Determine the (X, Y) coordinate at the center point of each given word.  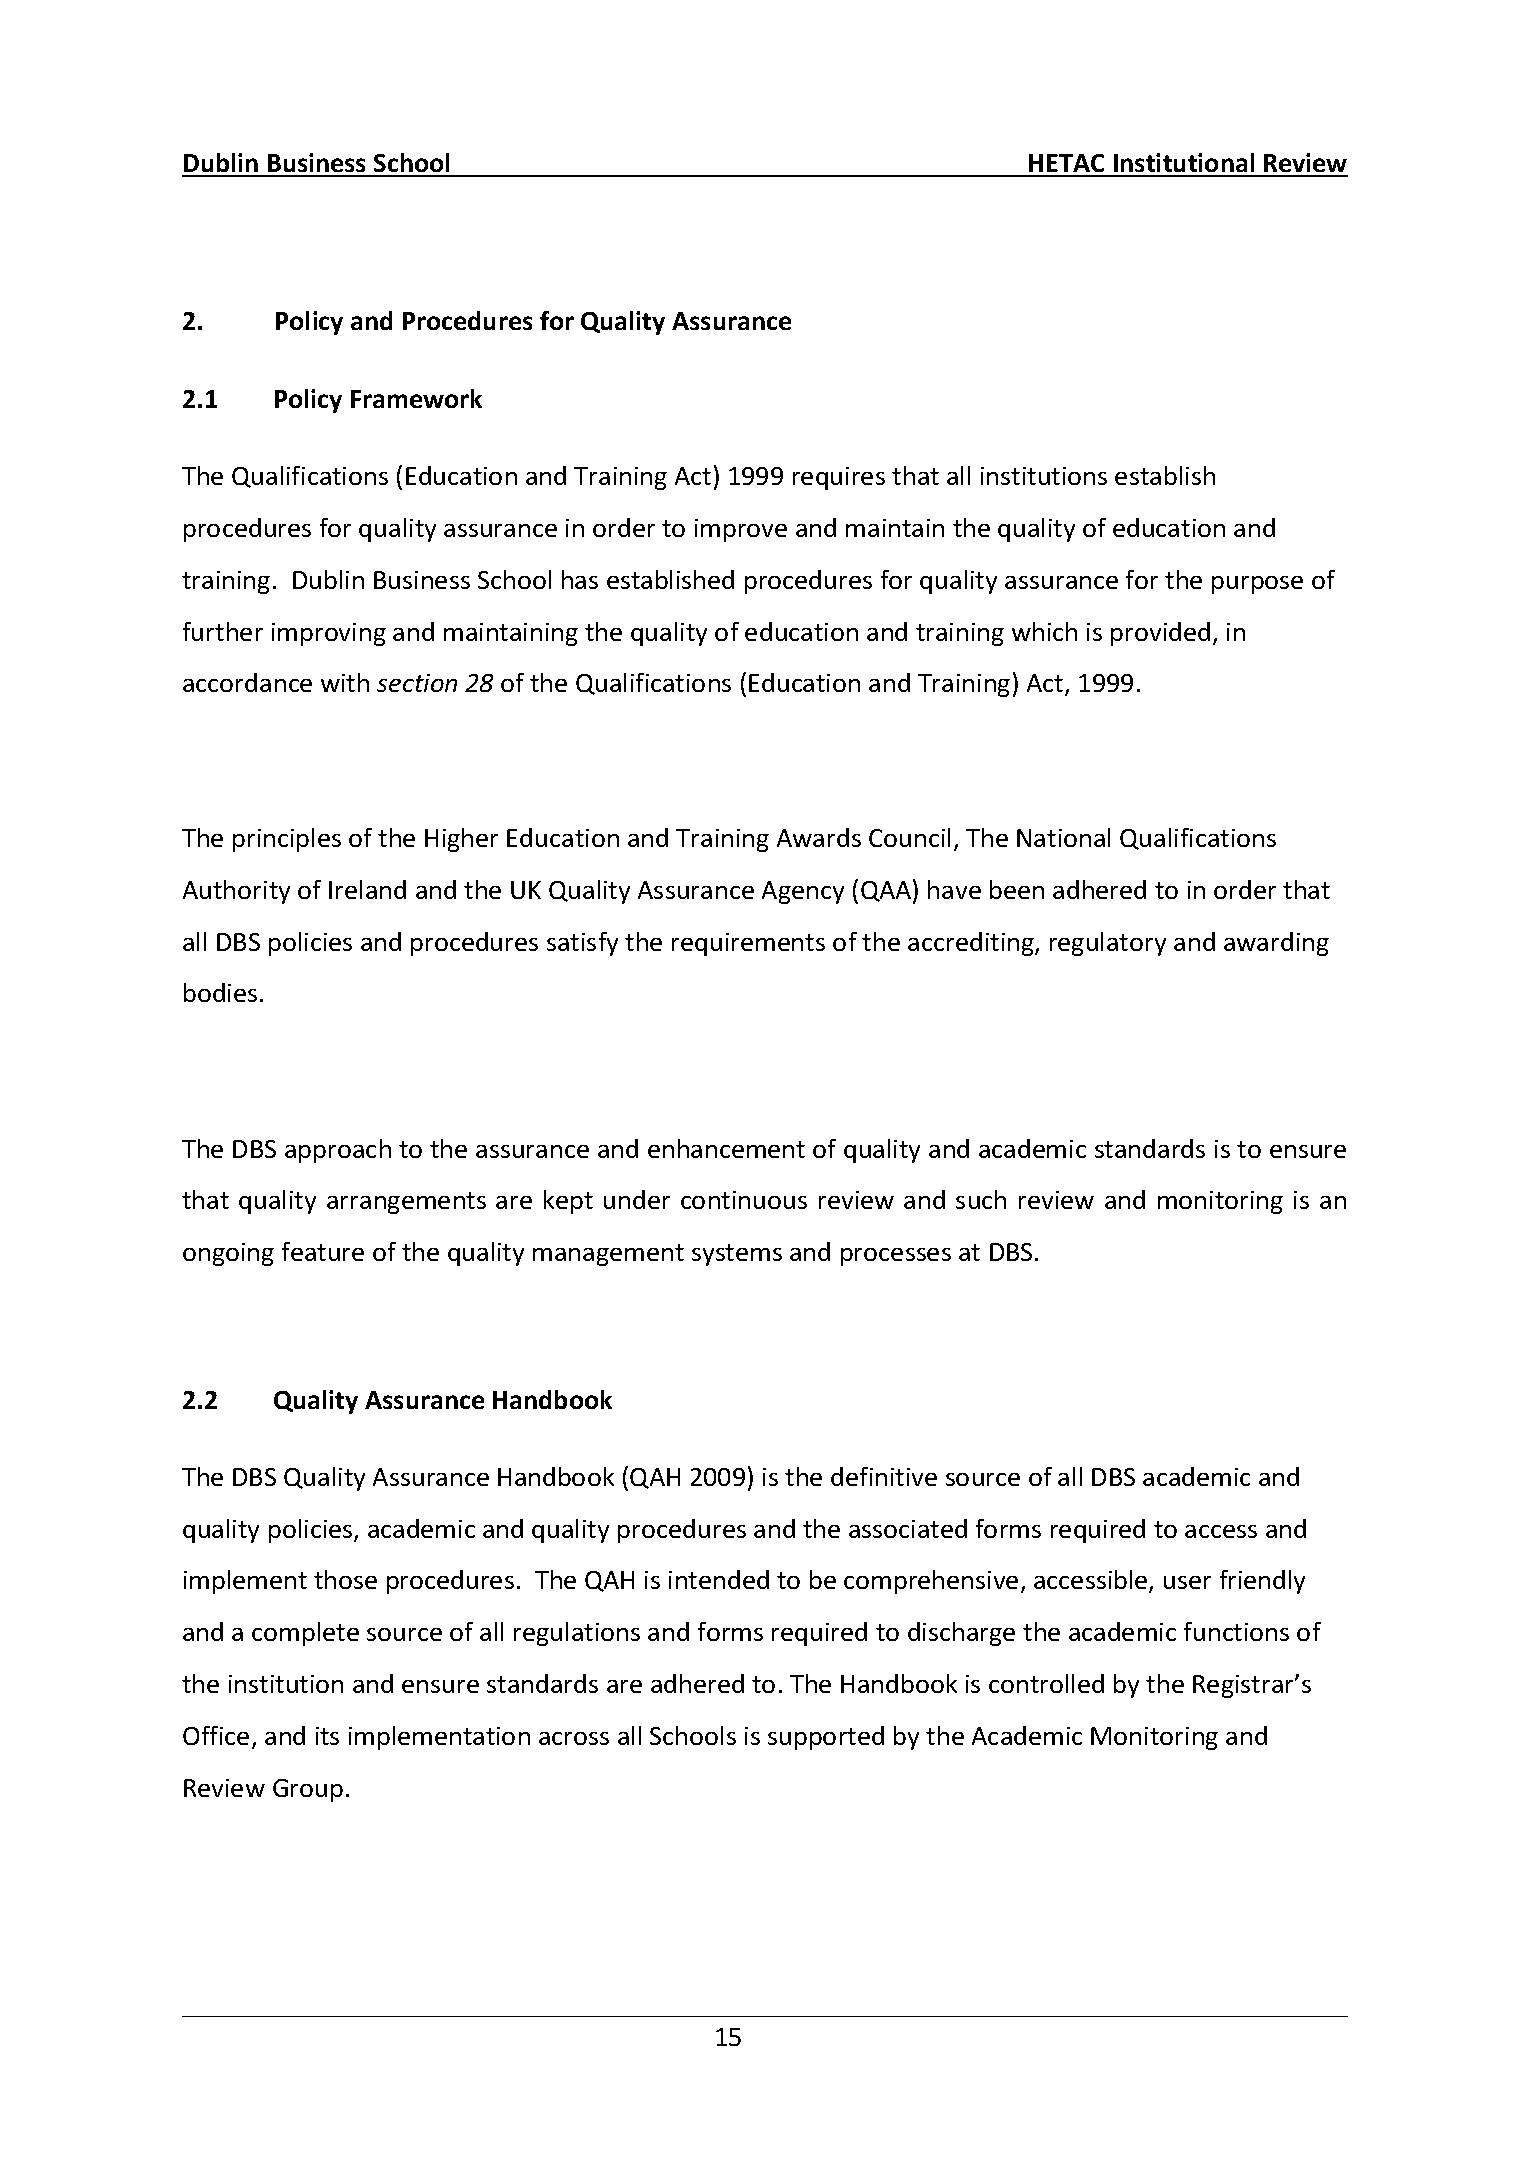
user (1187, 1582)
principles (287, 840)
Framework (416, 398)
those (345, 1579)
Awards (819, 837)
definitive (884, 1476)
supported (826, 1738)
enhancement (726, 1148)
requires (839, 478)
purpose (1257, 585)
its (327, 1736)
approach (338, 1151)
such (981, 1199)
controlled (1046, 1683)
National (1063, 837)
